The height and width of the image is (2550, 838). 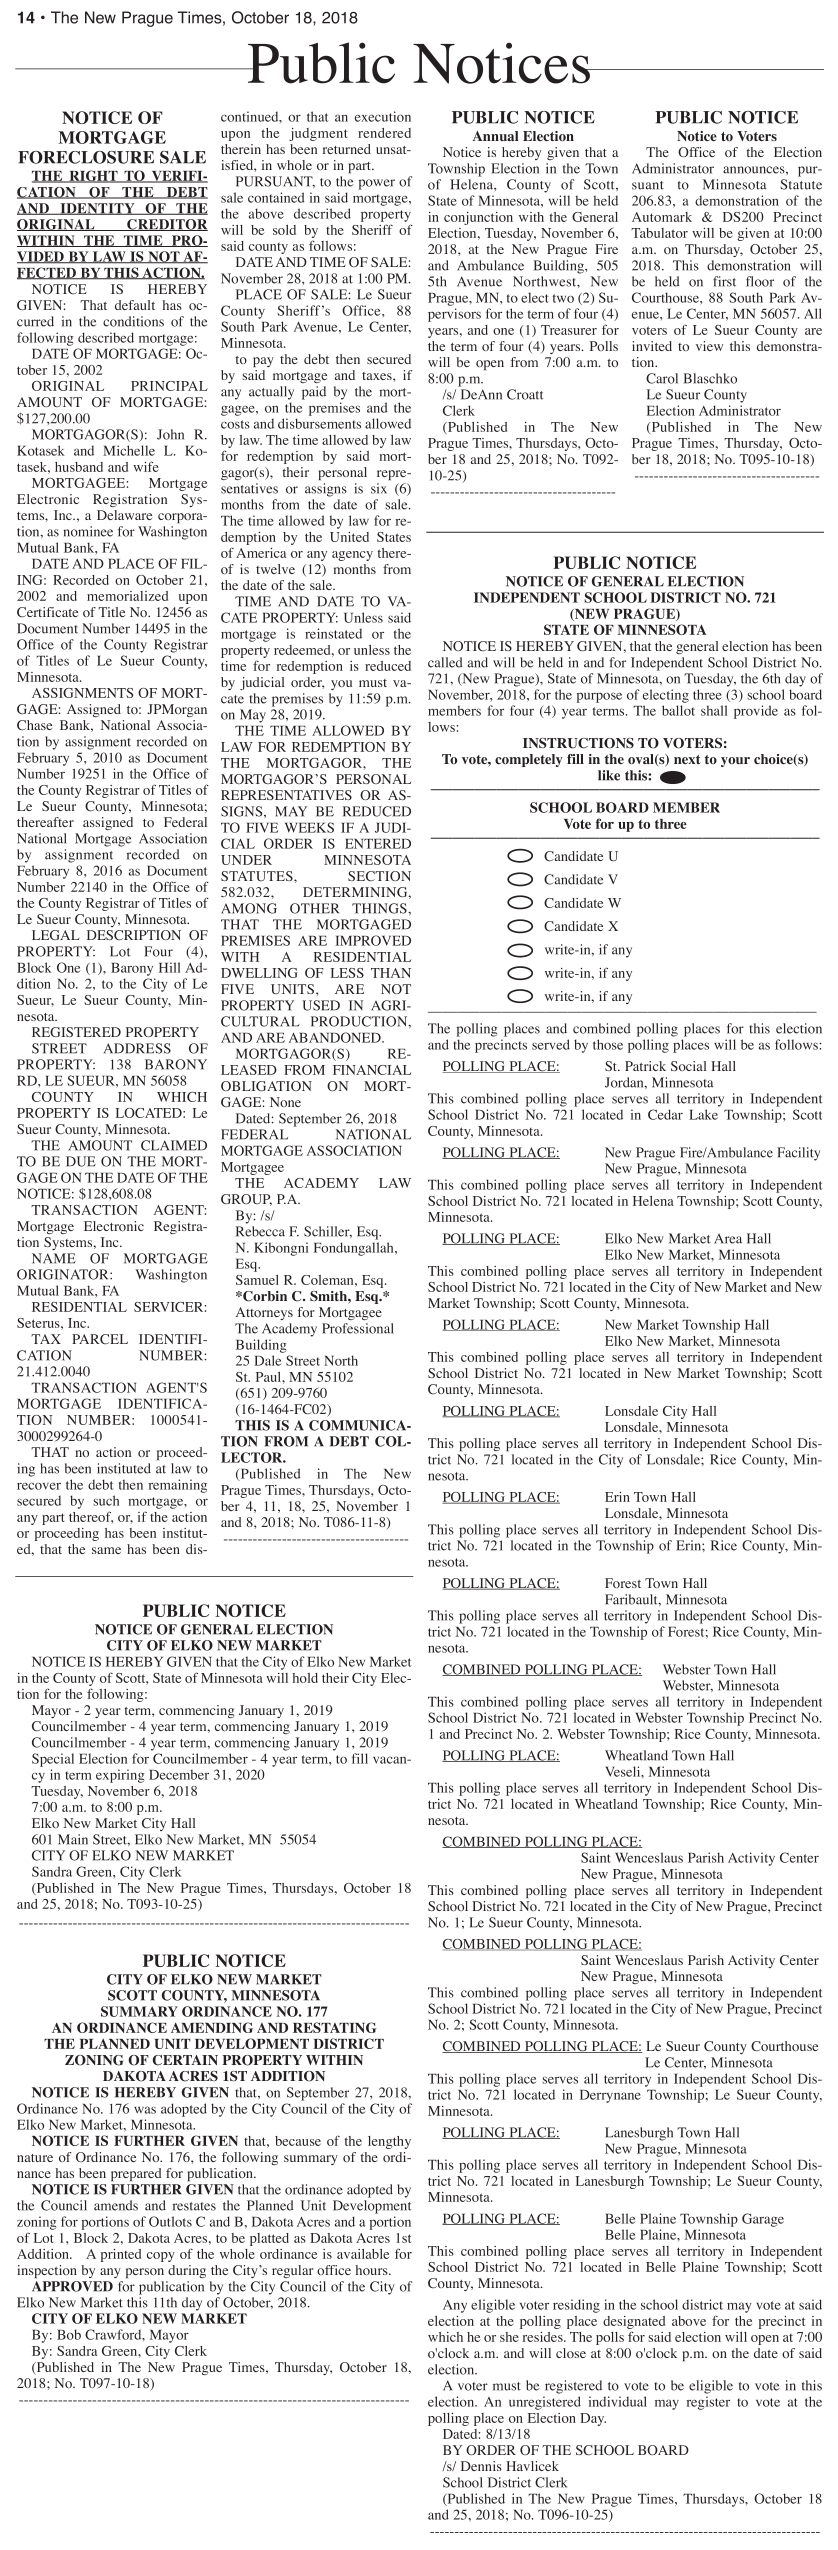 What do you see at coordinates (377, 184) in the image?
I see `power` at bounding box center [377, 184].
